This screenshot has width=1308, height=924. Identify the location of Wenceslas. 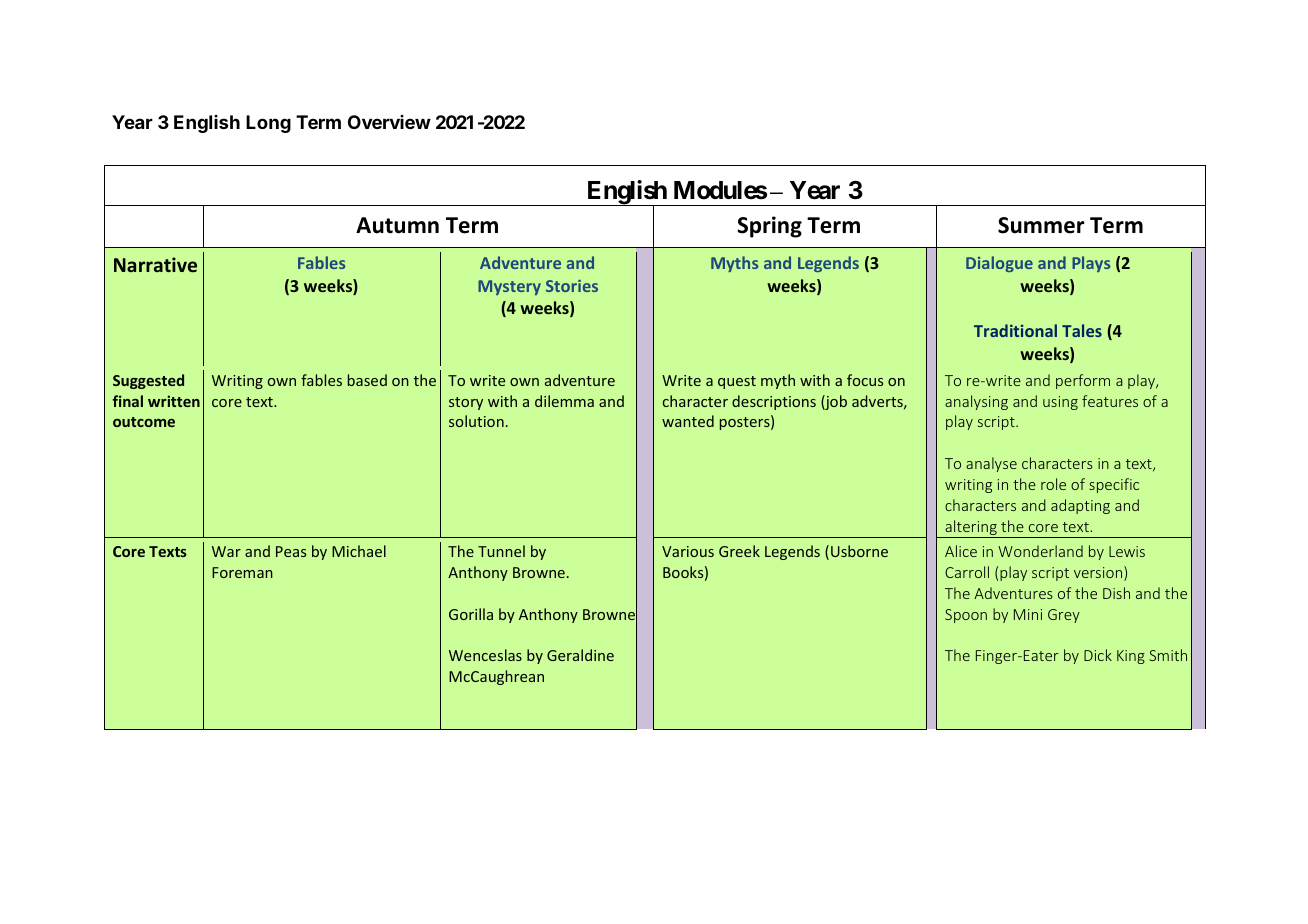
(485, 655).
